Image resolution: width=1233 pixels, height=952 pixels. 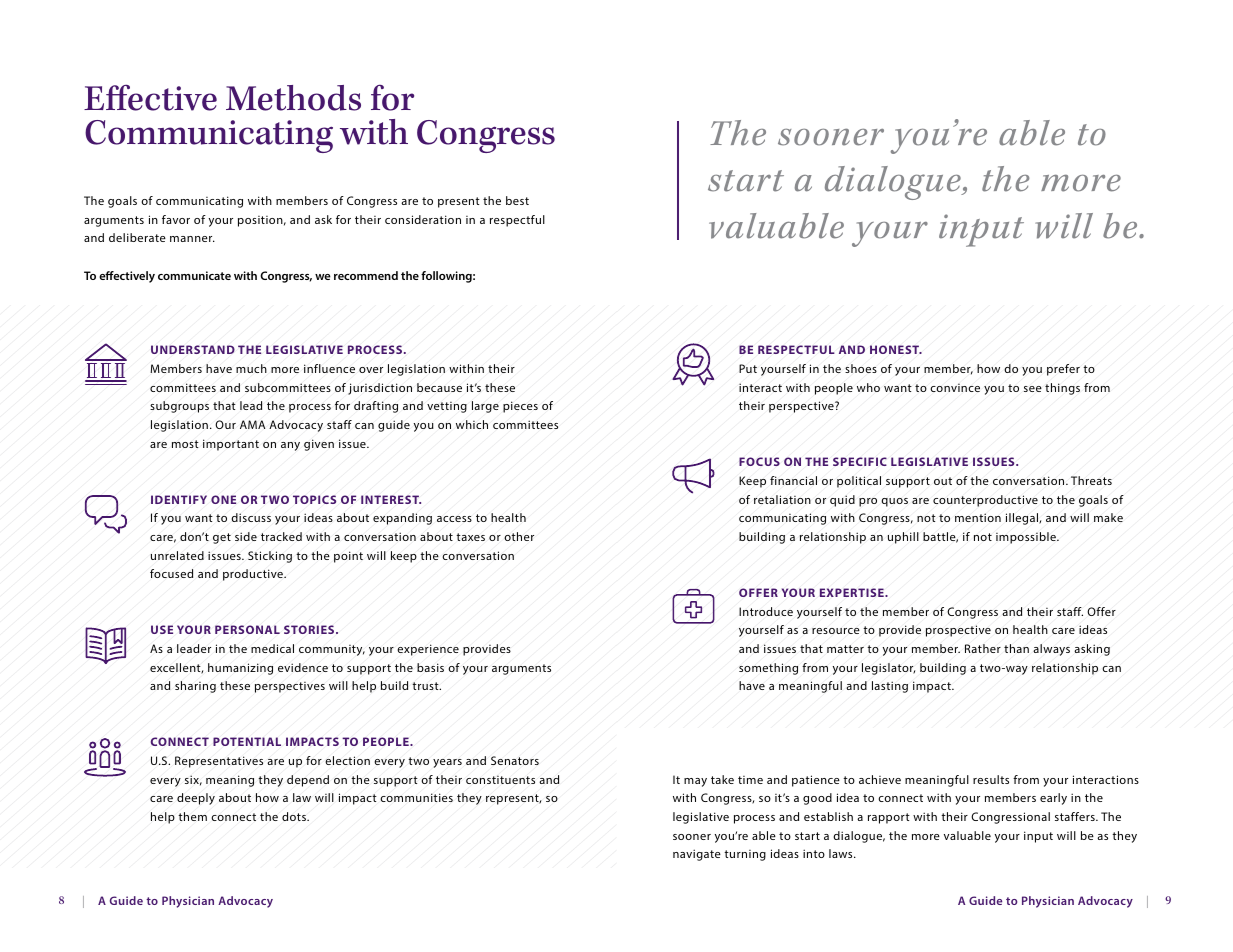 I want to click on prefer, so click(x=1063, y=370).
